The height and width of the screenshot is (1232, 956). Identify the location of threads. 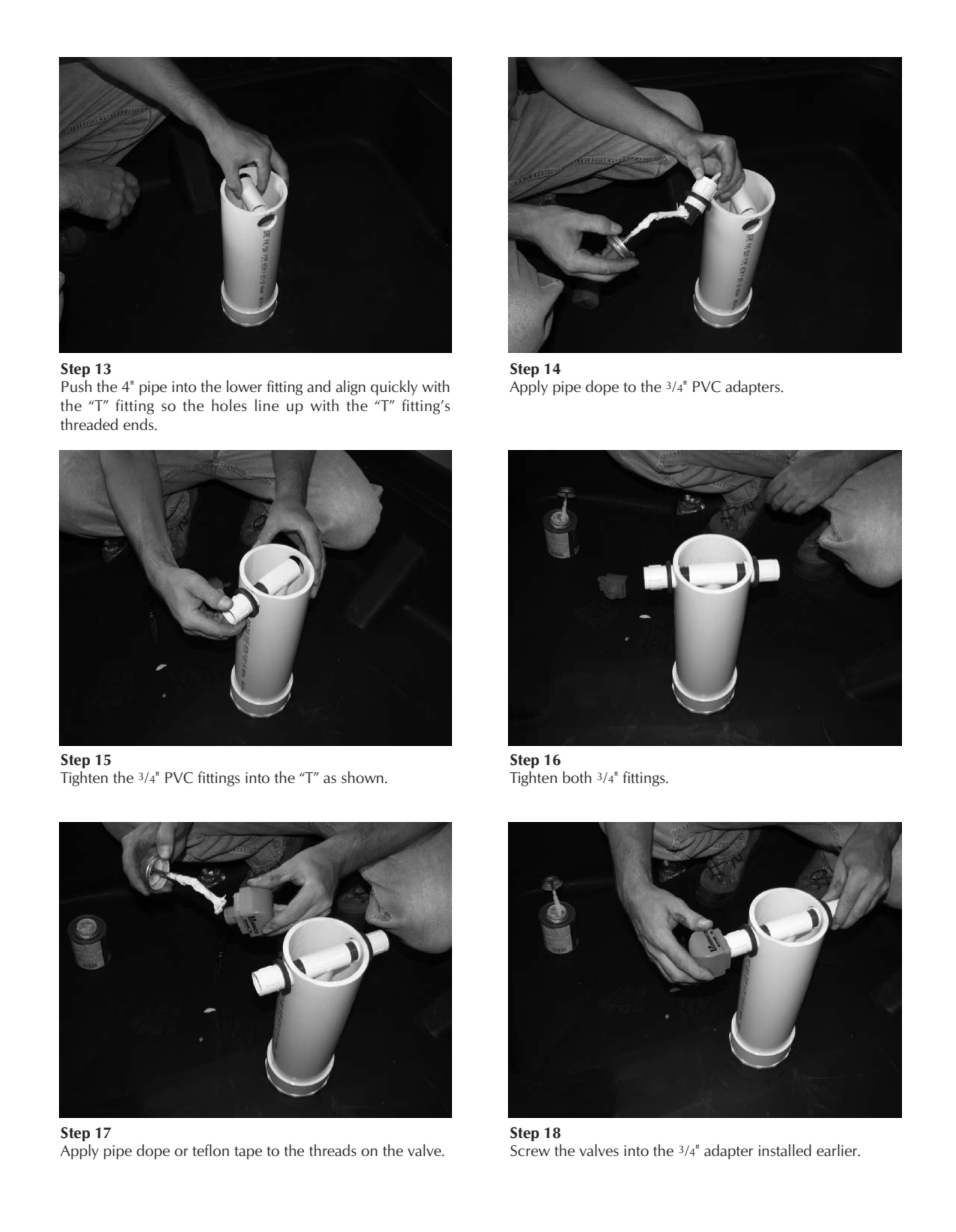
(332, 1150).
